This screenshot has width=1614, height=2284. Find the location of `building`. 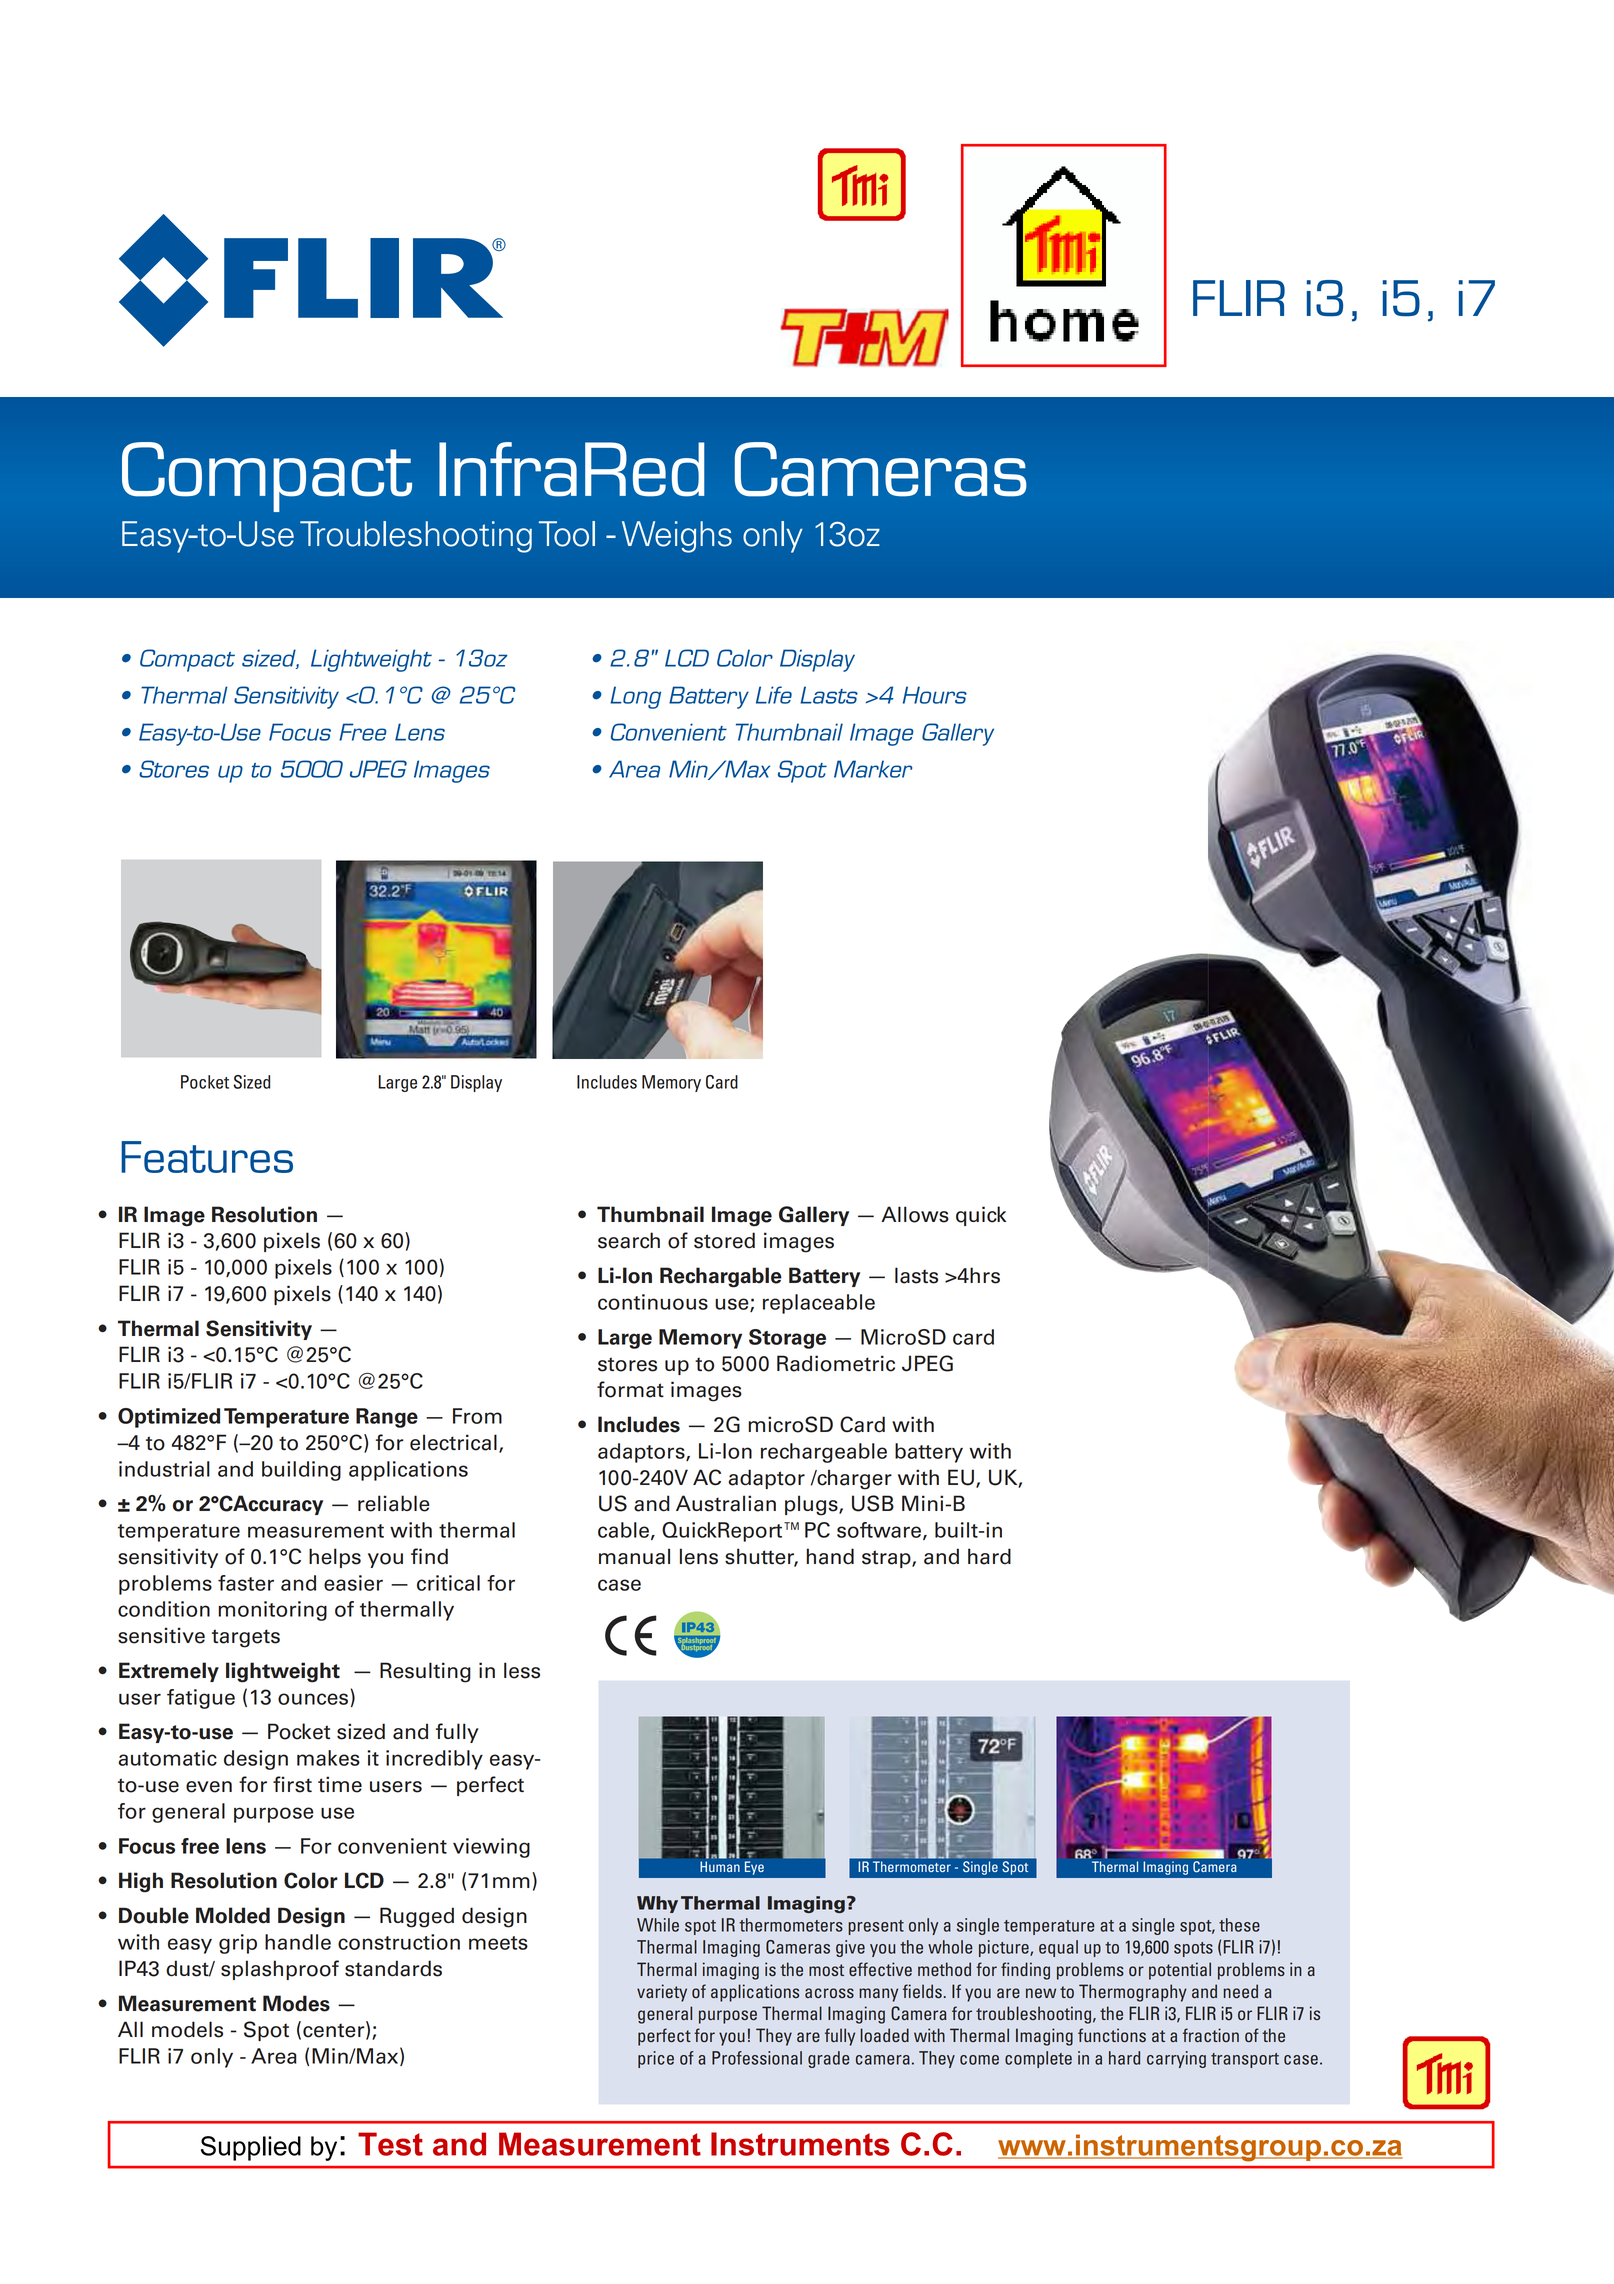

building is located at coordinates (301, 1471).
